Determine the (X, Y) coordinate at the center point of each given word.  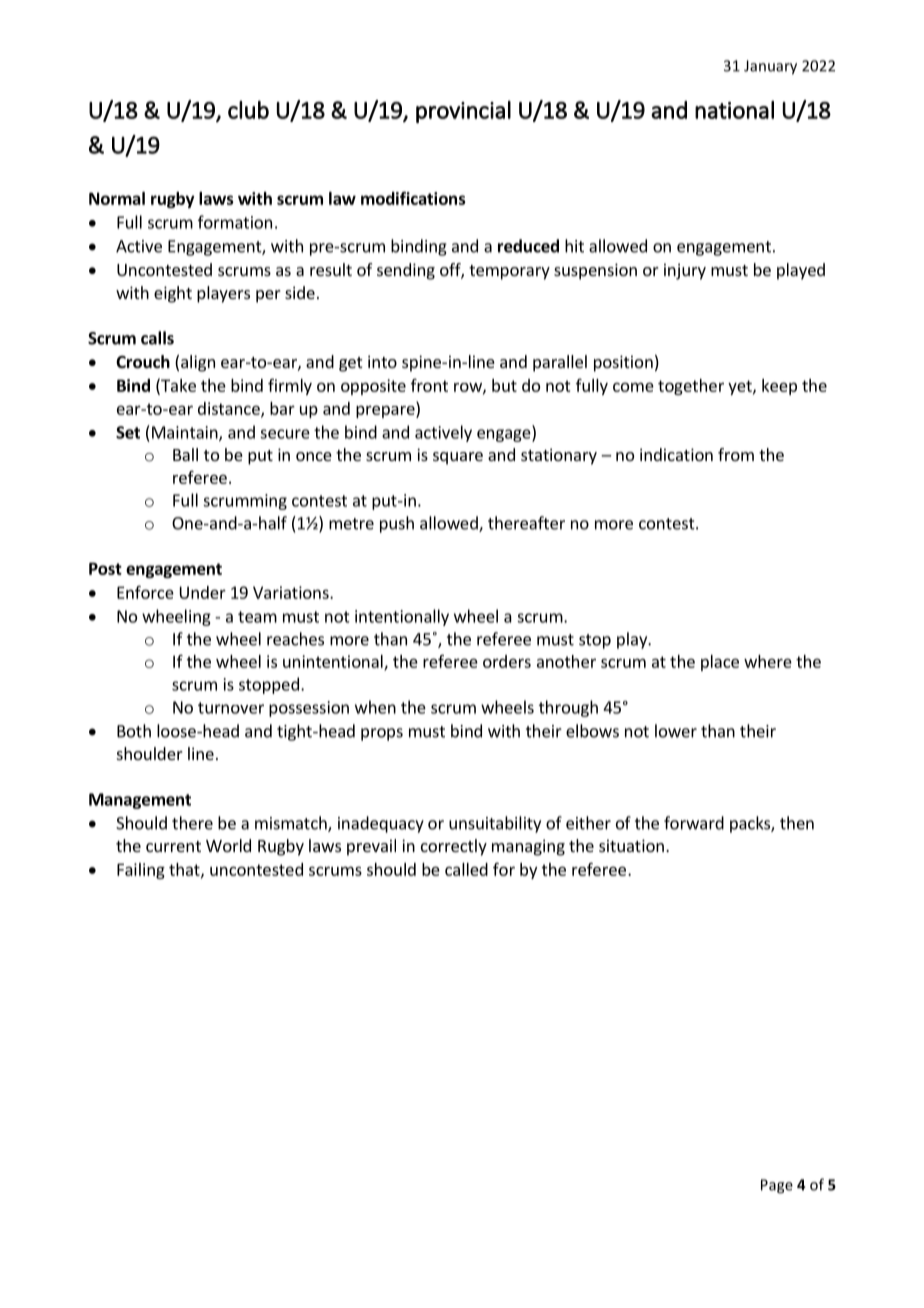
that (185, 870)
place (720, 663)
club (248, 110)
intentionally (402, 617)
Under (203, 592)
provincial (463, 112)
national (734, 110)
